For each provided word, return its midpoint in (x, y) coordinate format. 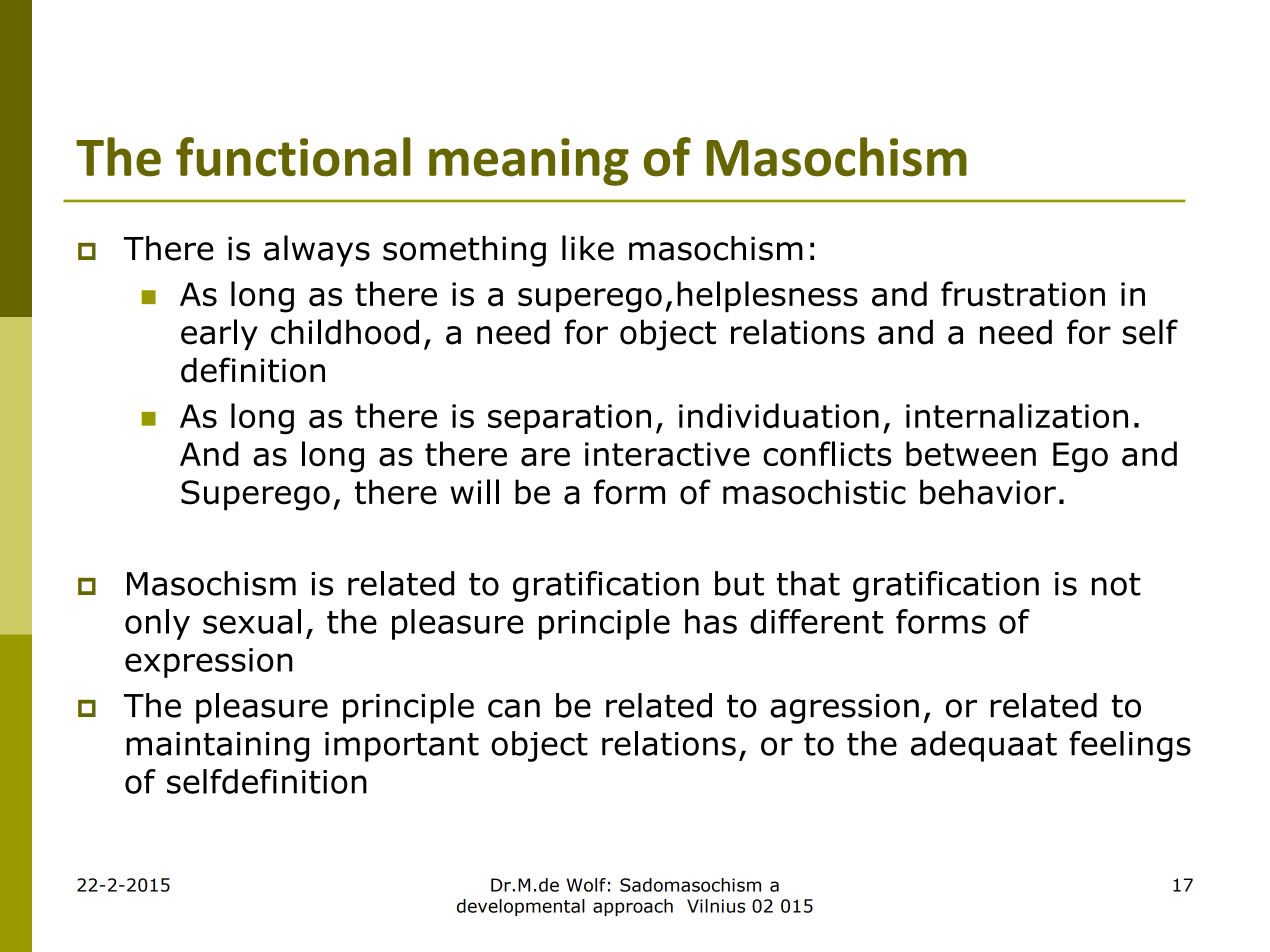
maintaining (217, 747)
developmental (521, 907)
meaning (529, 162)
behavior (988, 492)
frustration (1023, 294)
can (514, 708)
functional (293, 157)
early (219, 335)
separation (569, 419)
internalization (1017, 415)
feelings (1130, 746)
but (739, 583)
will (474, 491)
